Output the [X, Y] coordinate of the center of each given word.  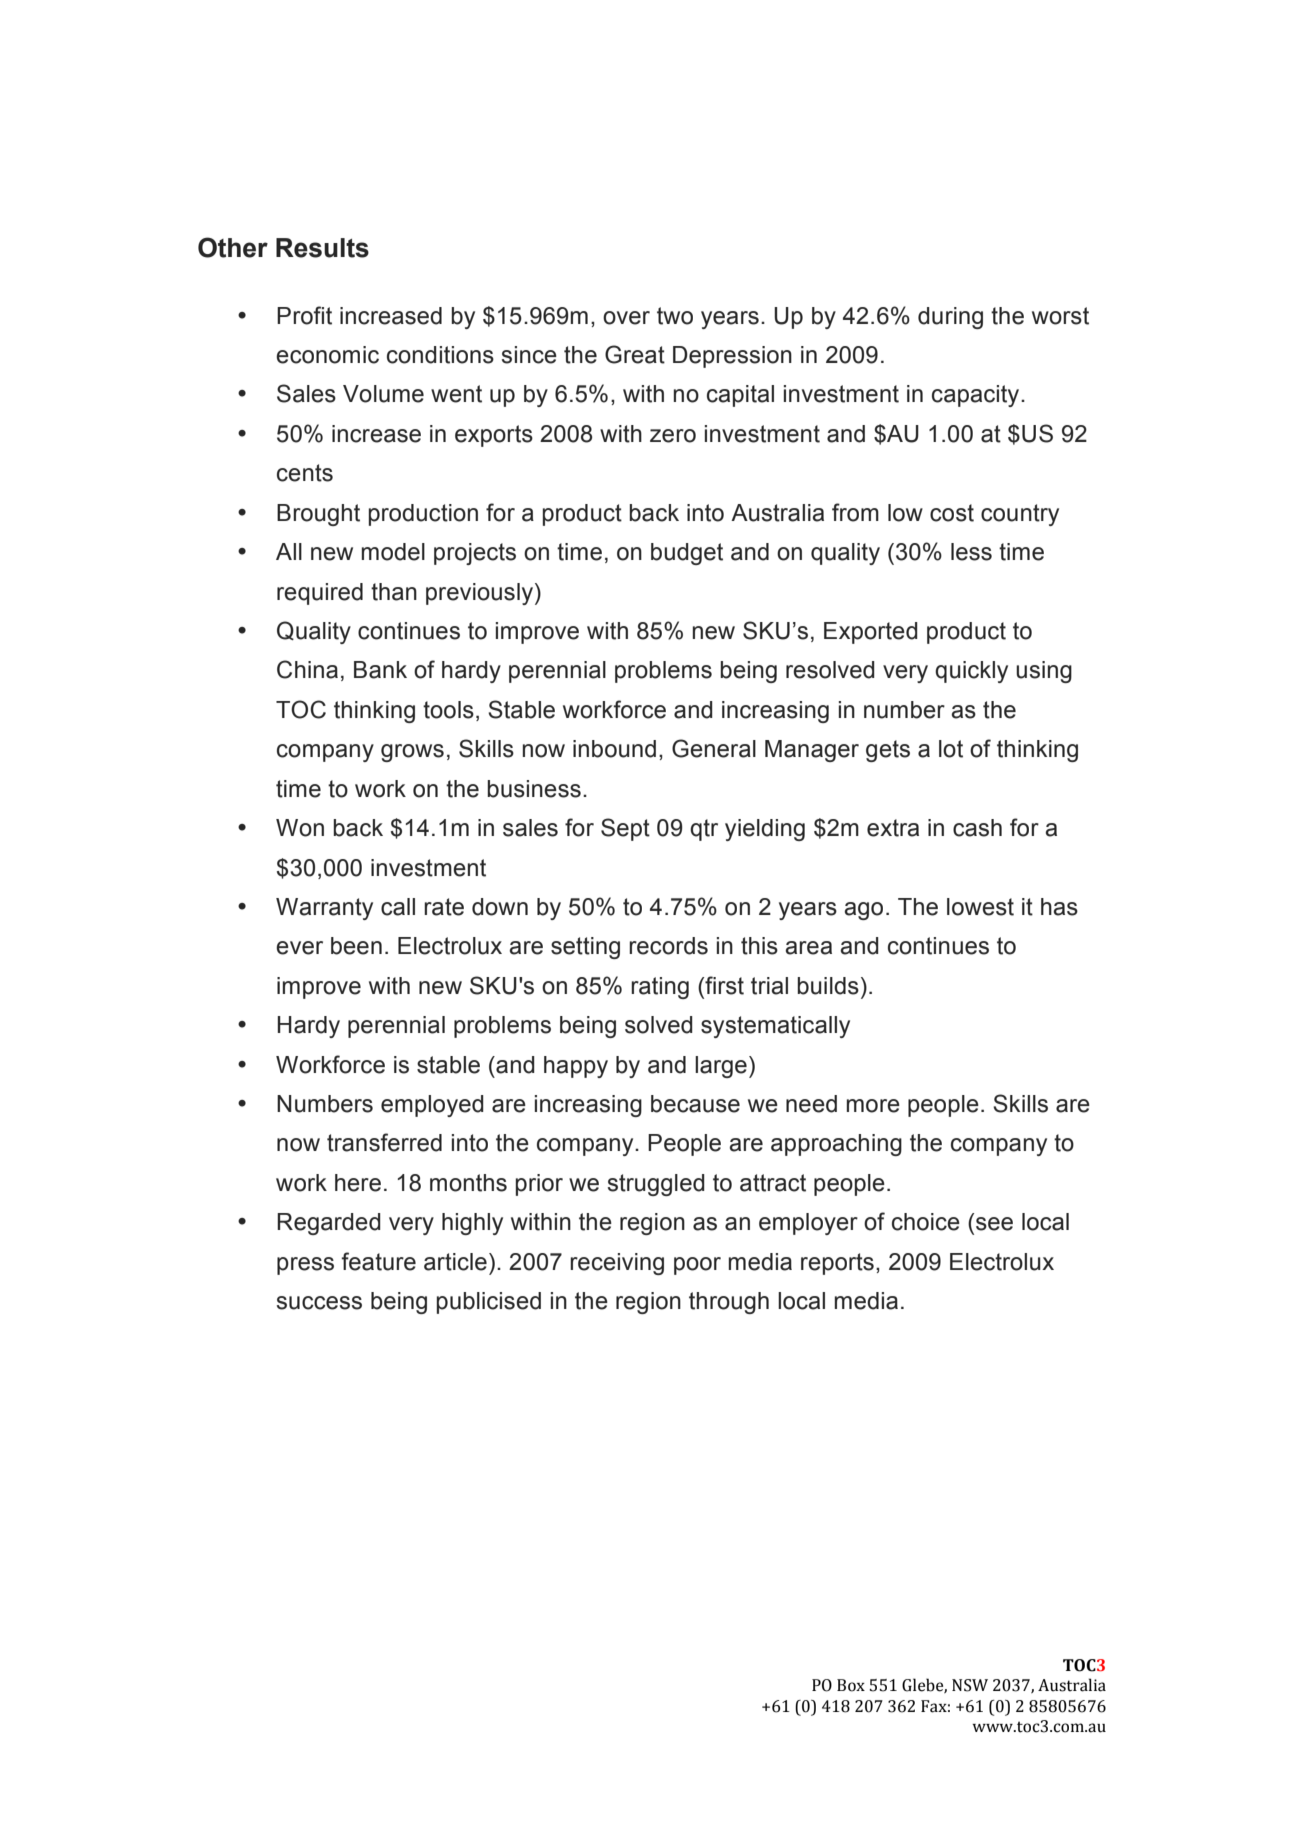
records [668, 946]
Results [322, 248]
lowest [980, 907]
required [320, 594]
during [950, 318]
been [356, 946]
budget [687, 554]
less [971, 552]
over [626, 318]
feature [378, 1261]
